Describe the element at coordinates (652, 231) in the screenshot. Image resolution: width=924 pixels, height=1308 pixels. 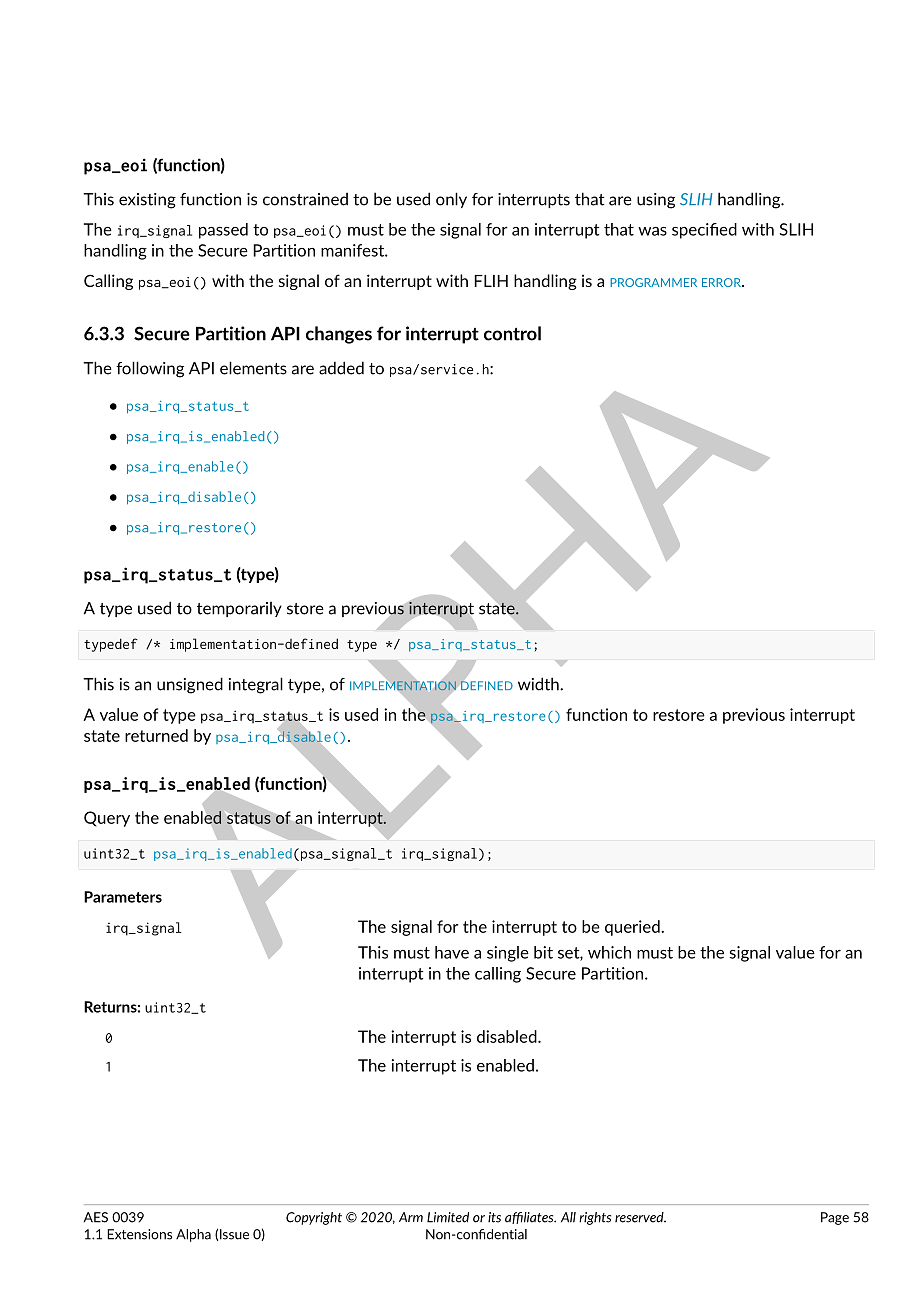
I see `was` at that location.
